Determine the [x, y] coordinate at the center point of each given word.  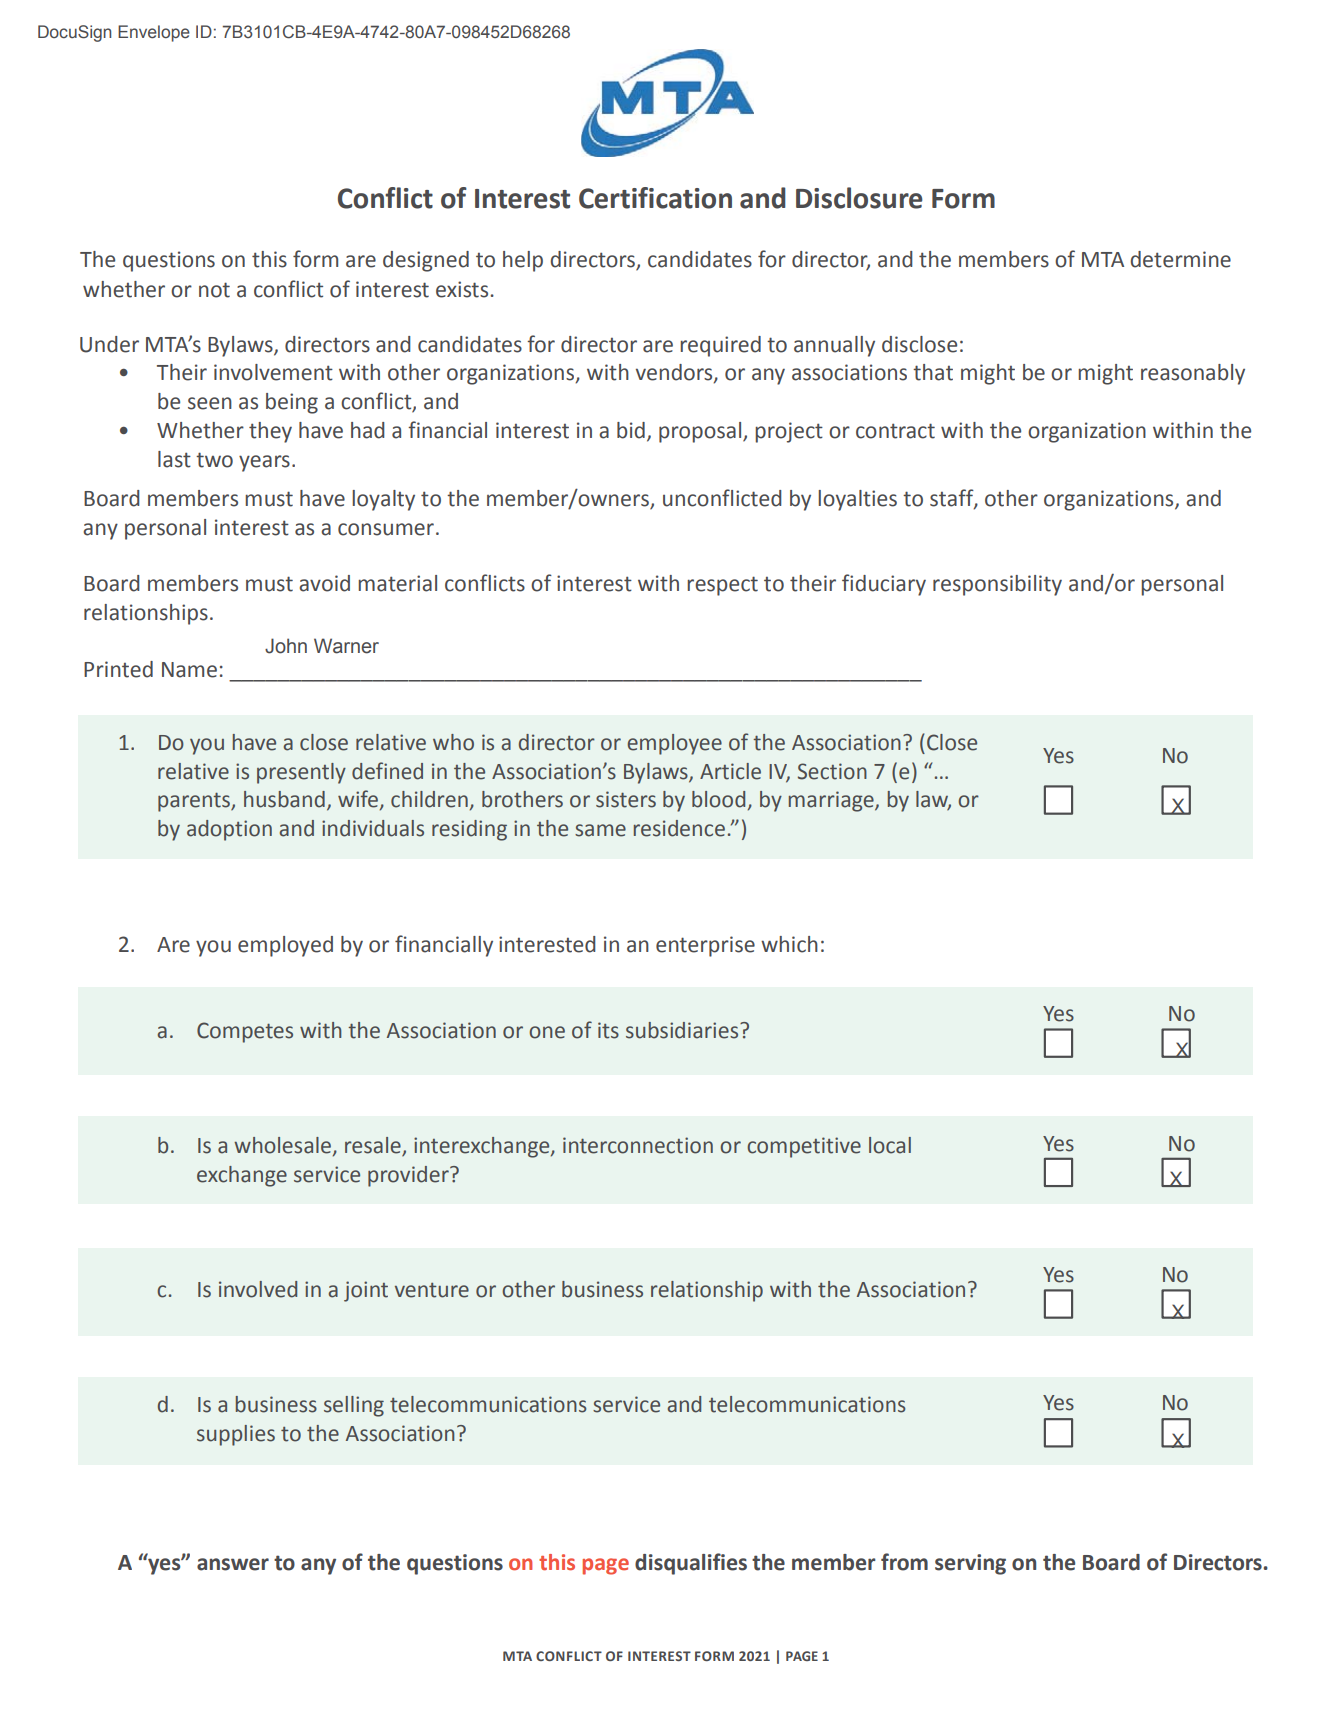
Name [189, 670]
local [890, 1145]
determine [1180, 259]
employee [674, 744]
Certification [655, 198]
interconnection [638, 1145]
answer [233, 1564]
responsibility [997, 585]
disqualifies [691, 1564]
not [214, 290]
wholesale [282, 1145]
